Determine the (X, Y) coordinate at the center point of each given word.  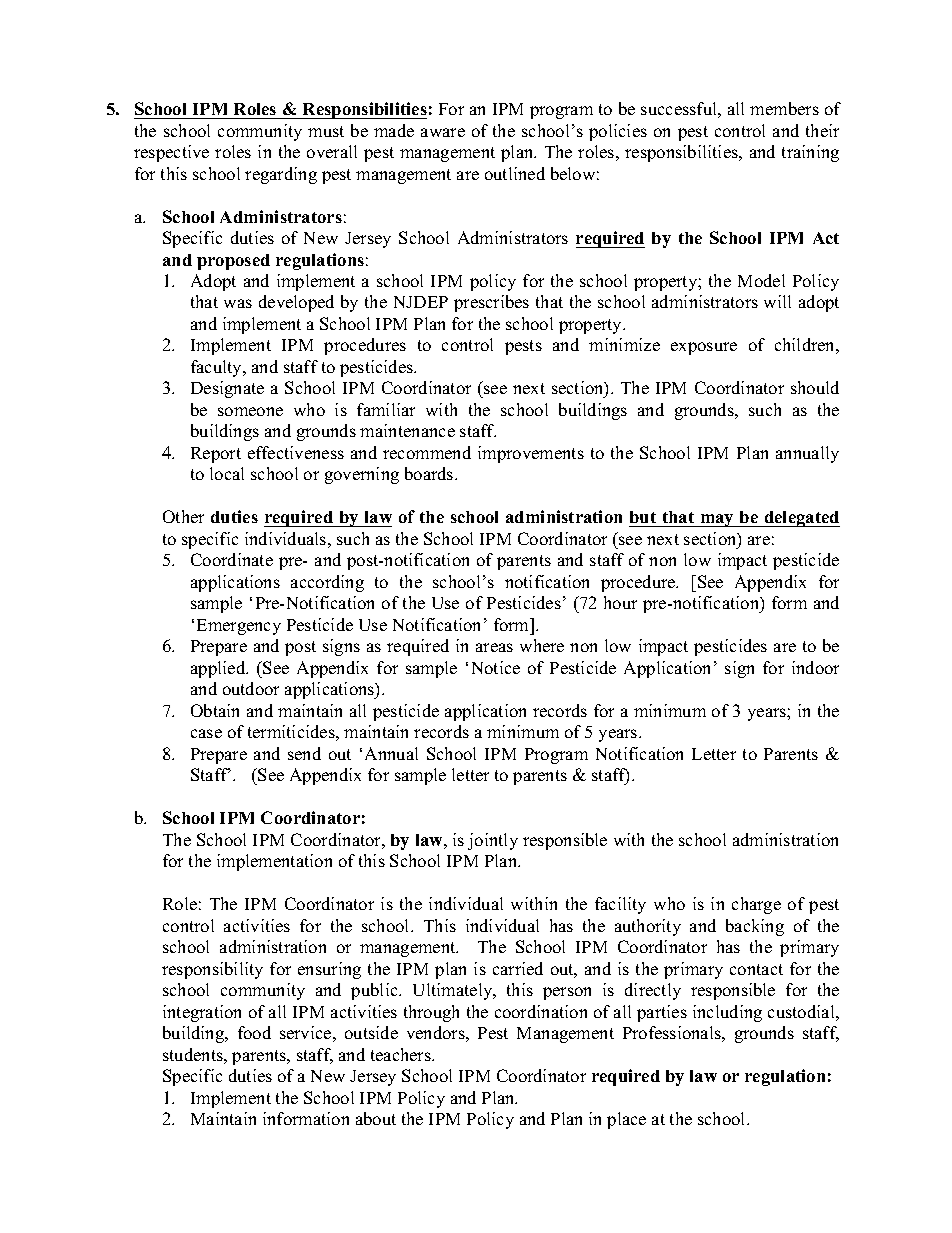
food (254, 1032)
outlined (515, 173)
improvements (531, 454)
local (227, 473)
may (717, 520)
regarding (281, 175)
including (727, 1013)
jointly (493, 841)
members (784, 108)
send (304, 753)
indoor (815, 667)
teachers (402, 1054)
